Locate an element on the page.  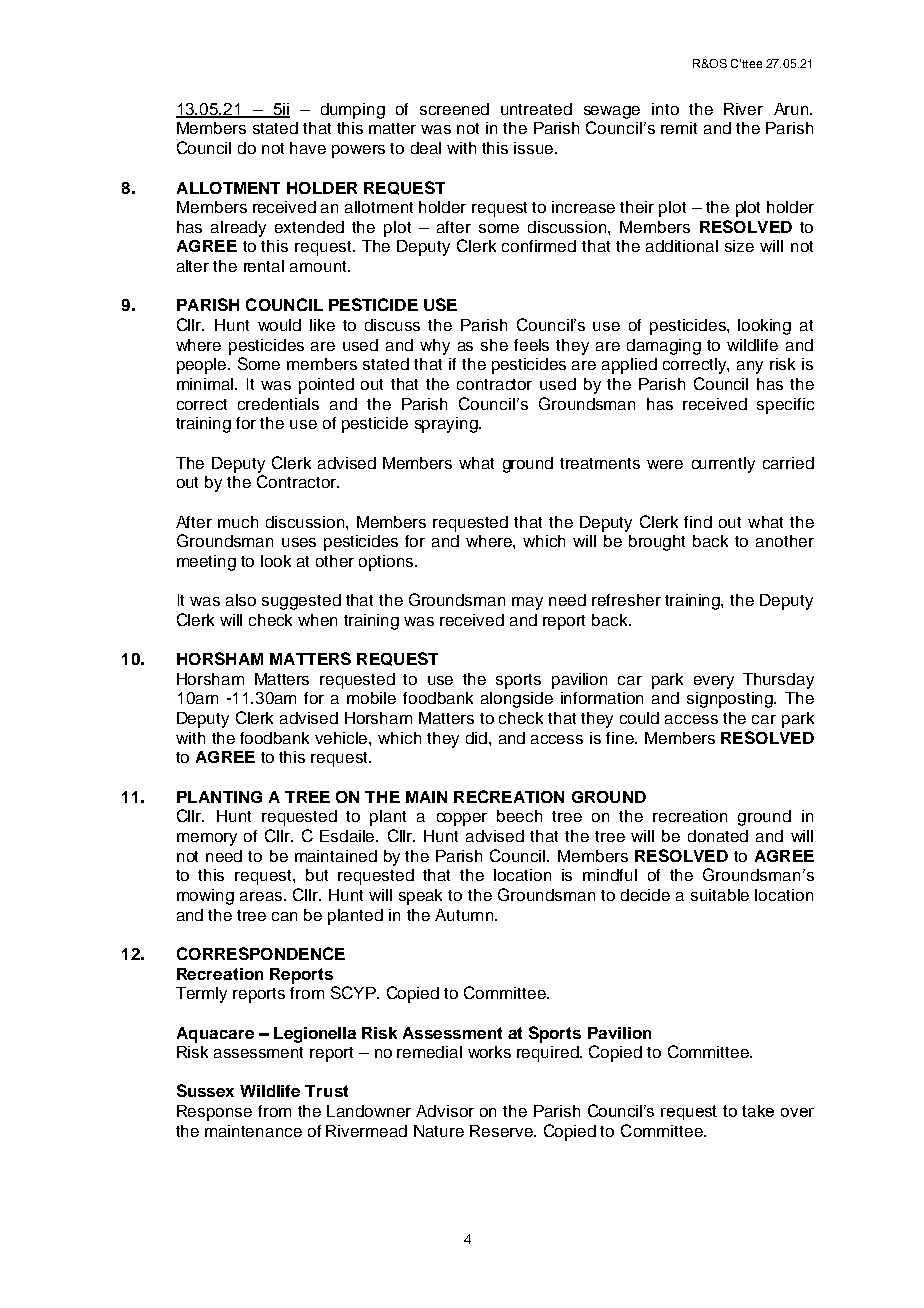
Reserve is located at coordinates (502, 1131).
